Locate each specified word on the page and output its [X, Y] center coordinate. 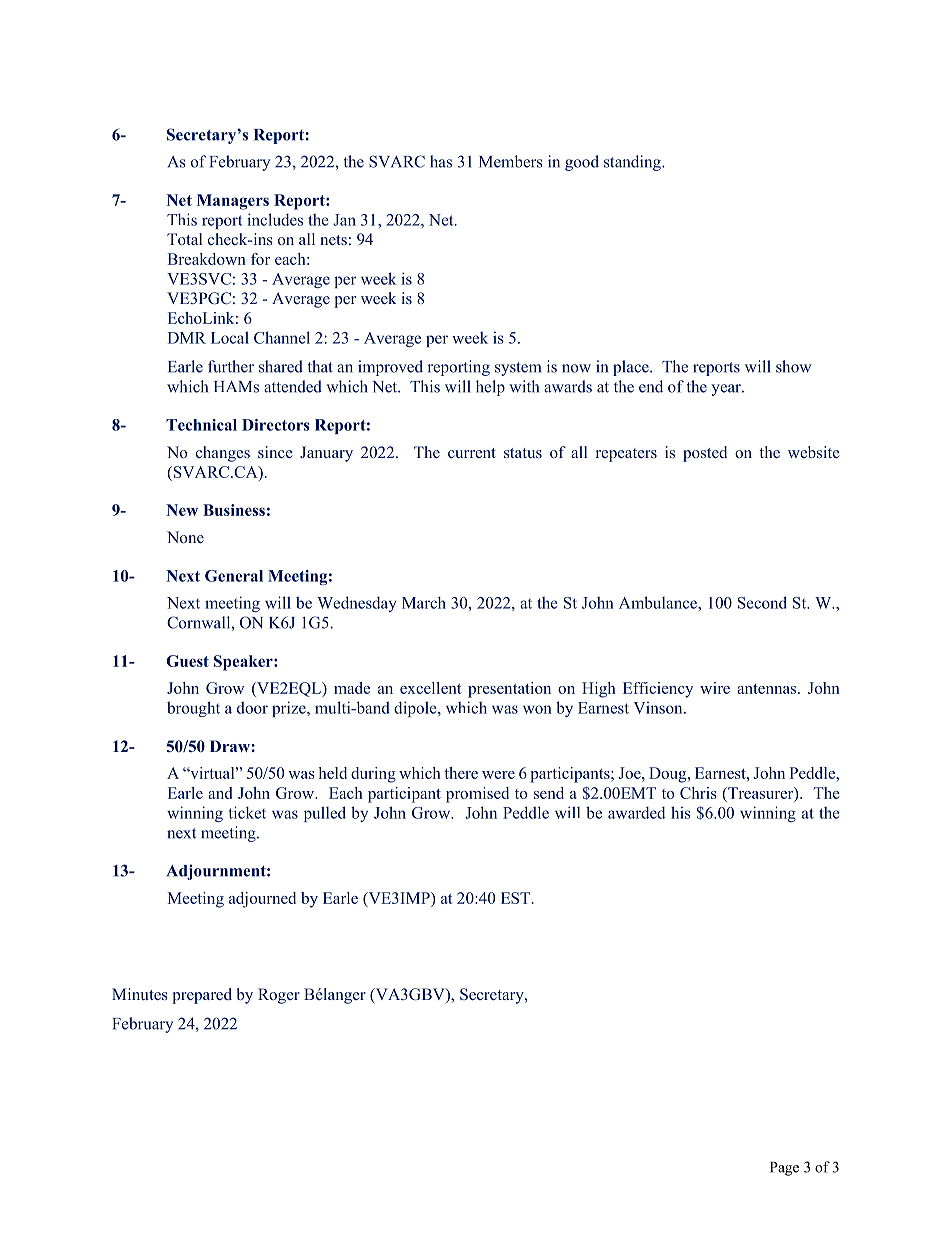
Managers [233, 202]
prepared [202, 996]
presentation [509, 690]
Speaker [244, 663]
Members [511, 161]
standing [633, 163]
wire [715, 688]
